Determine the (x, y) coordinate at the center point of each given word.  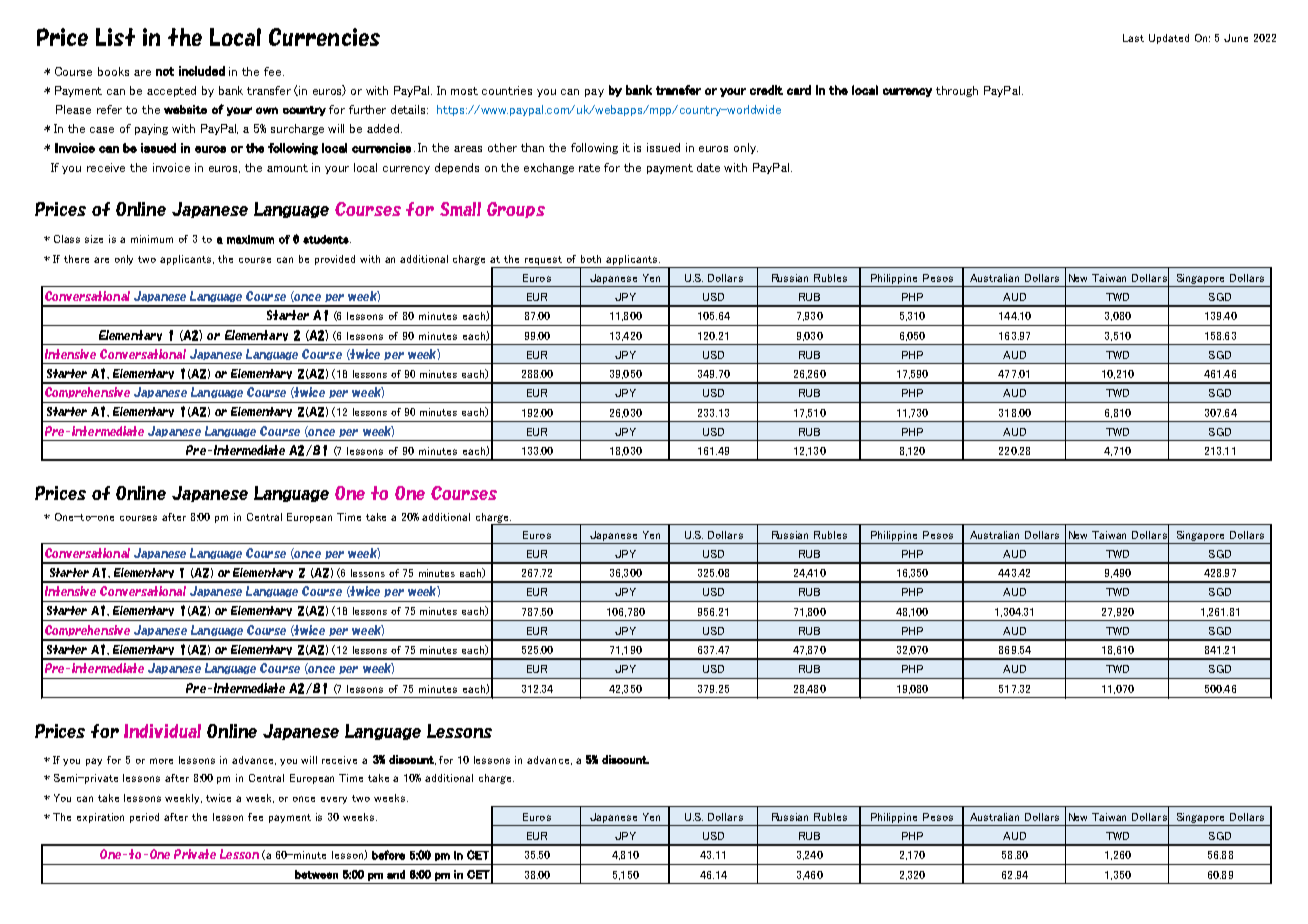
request (543, 260)
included (202, 71)
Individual (162, 731)
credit (766, 90)
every (334, 800)
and (396, 874)
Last (1133, 38)
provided (335, 260)
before (388, 855)
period (144, 818)
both (591, 259)
